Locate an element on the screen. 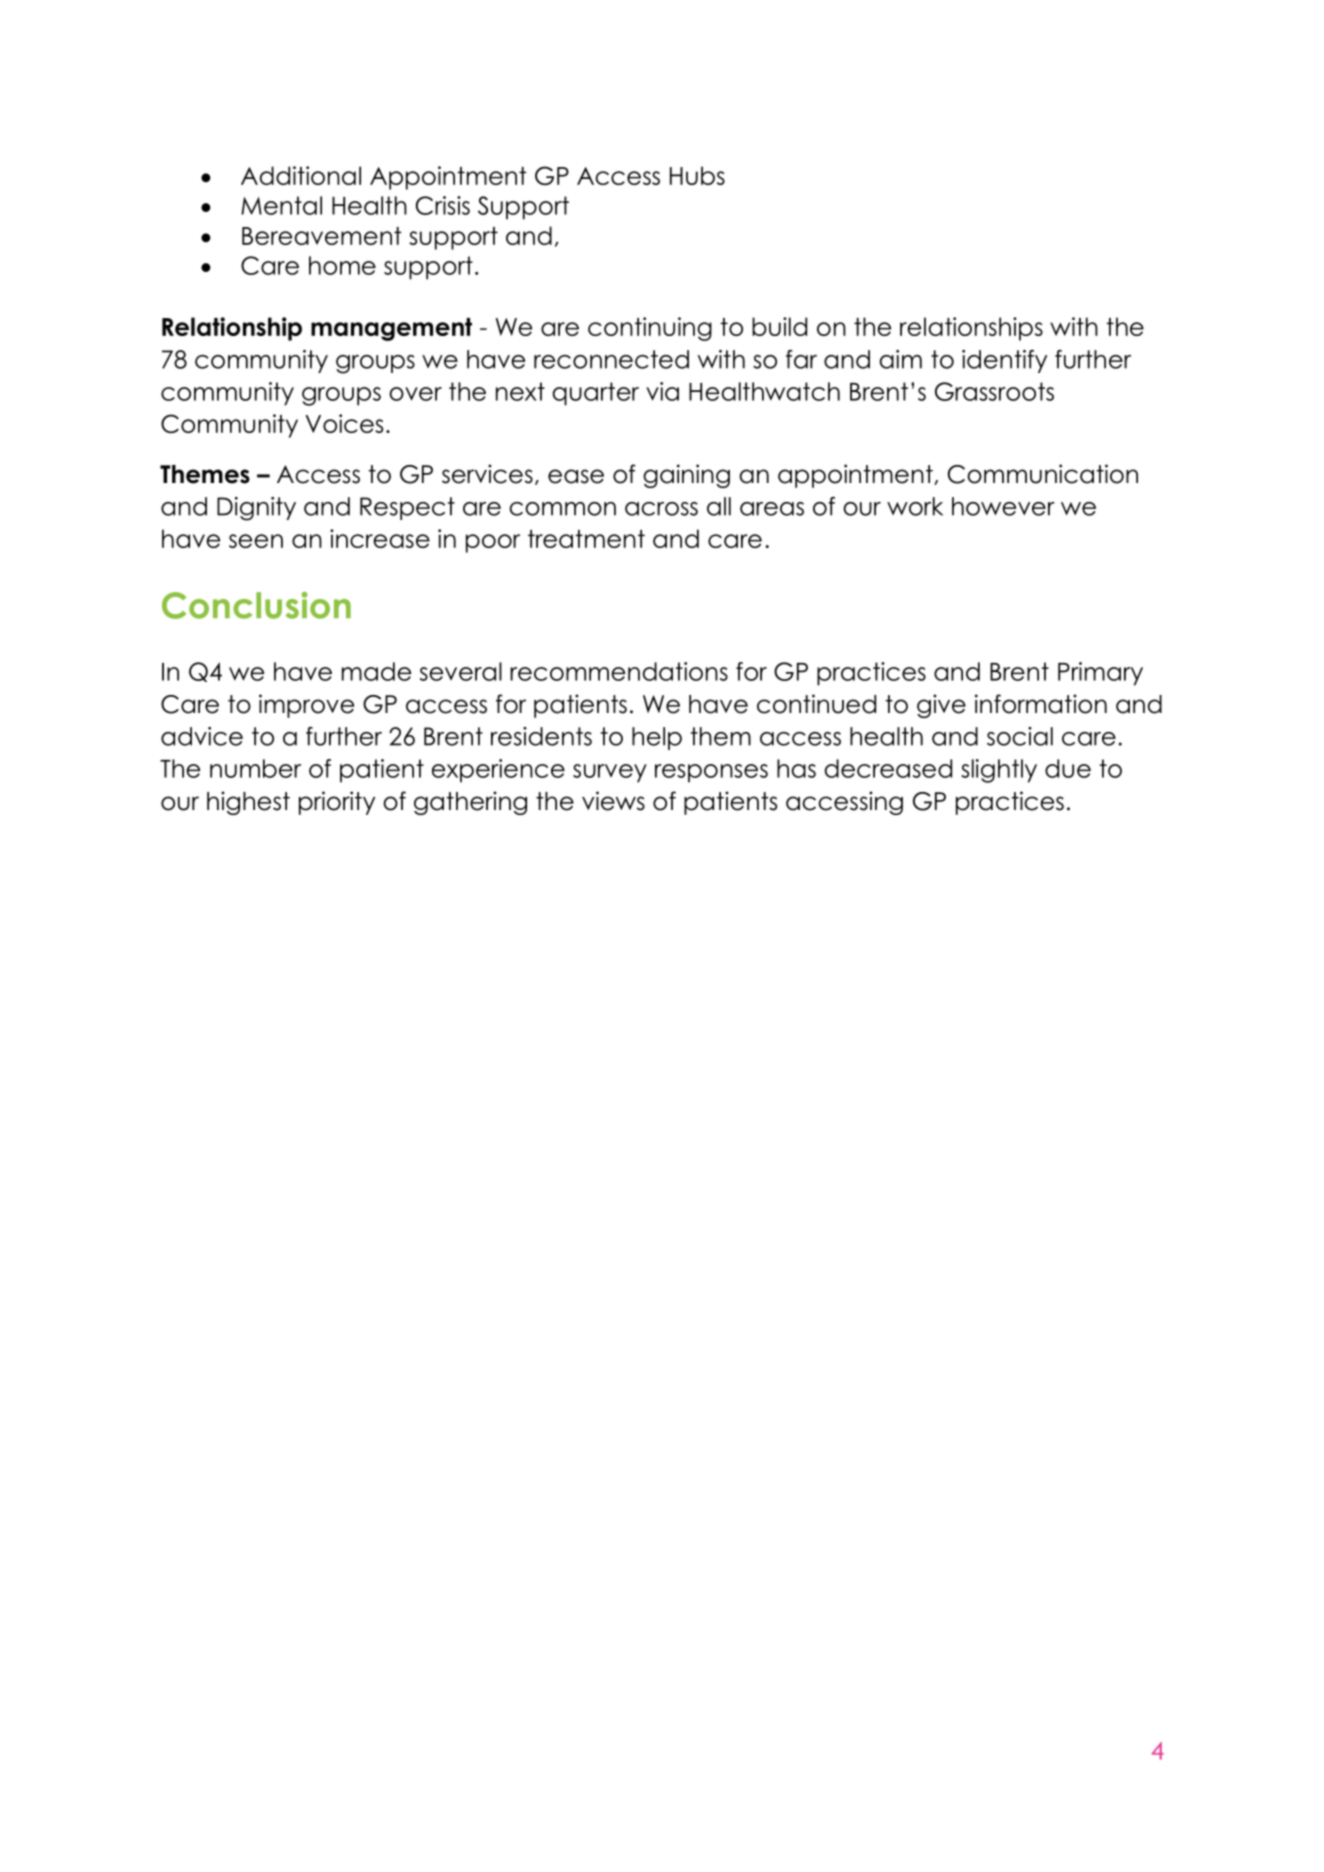  survey is located at coordinates (610, 773).
